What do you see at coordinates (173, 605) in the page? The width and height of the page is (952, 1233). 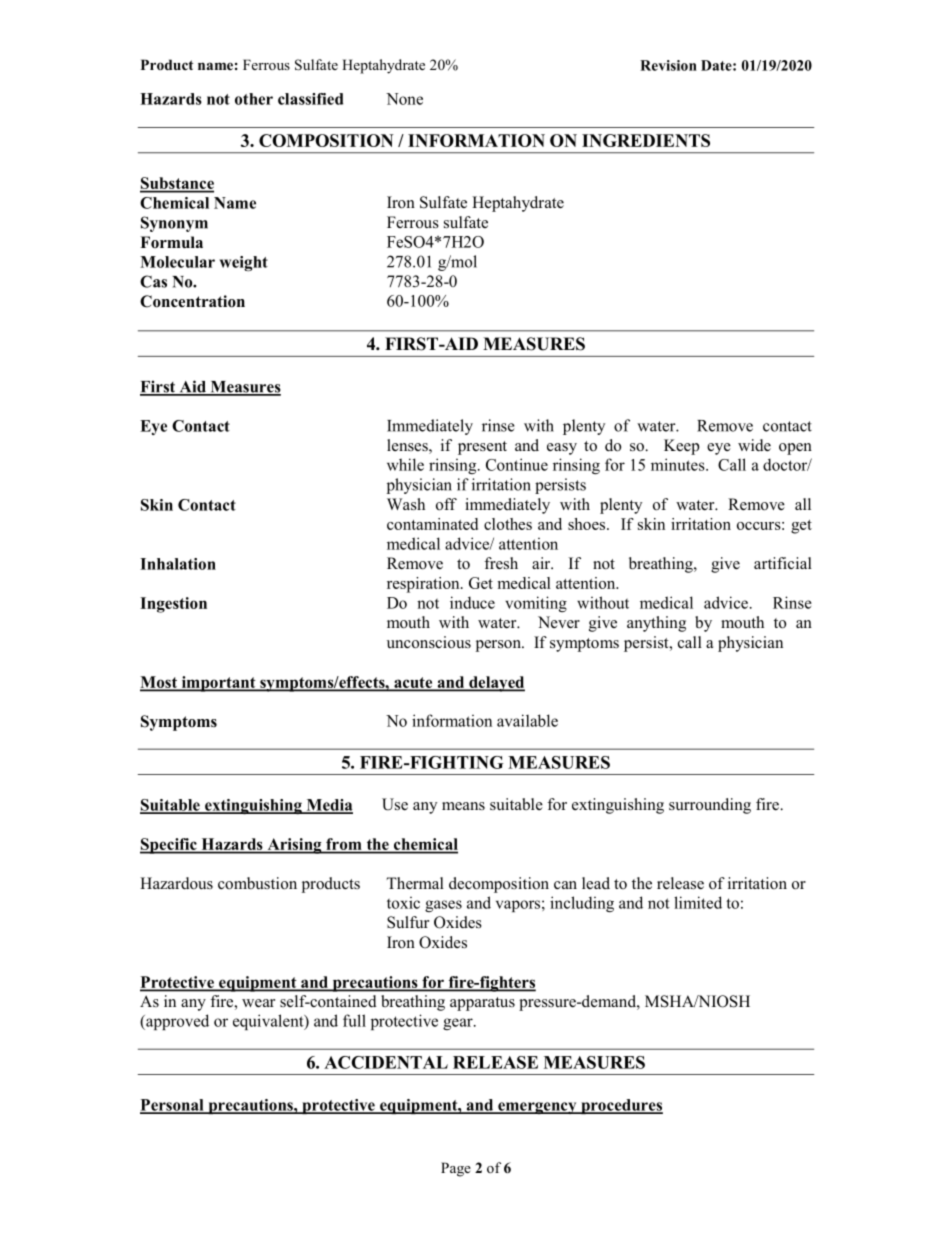 I see `Ingestion` at bounding box center [173, 605].
